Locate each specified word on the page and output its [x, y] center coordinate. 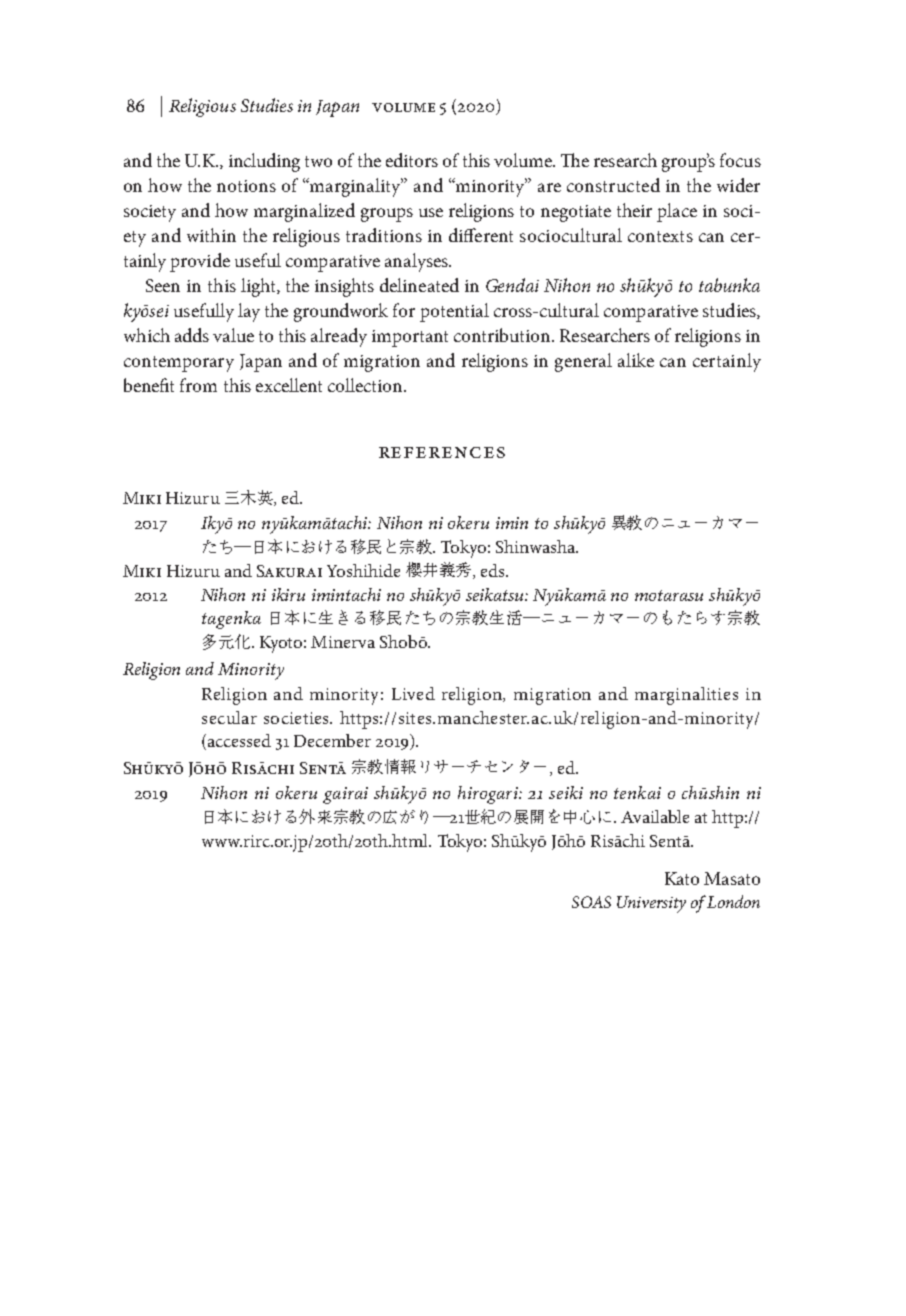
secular [229, 717]
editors [412, 160]
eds [494, 570]
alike [636, 360]
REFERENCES [442, 452]
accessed [239, 740]
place [677, 212]
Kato [682, 878]
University [651, 904]
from [198, 385]
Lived [413, 693]
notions [246, 186]
